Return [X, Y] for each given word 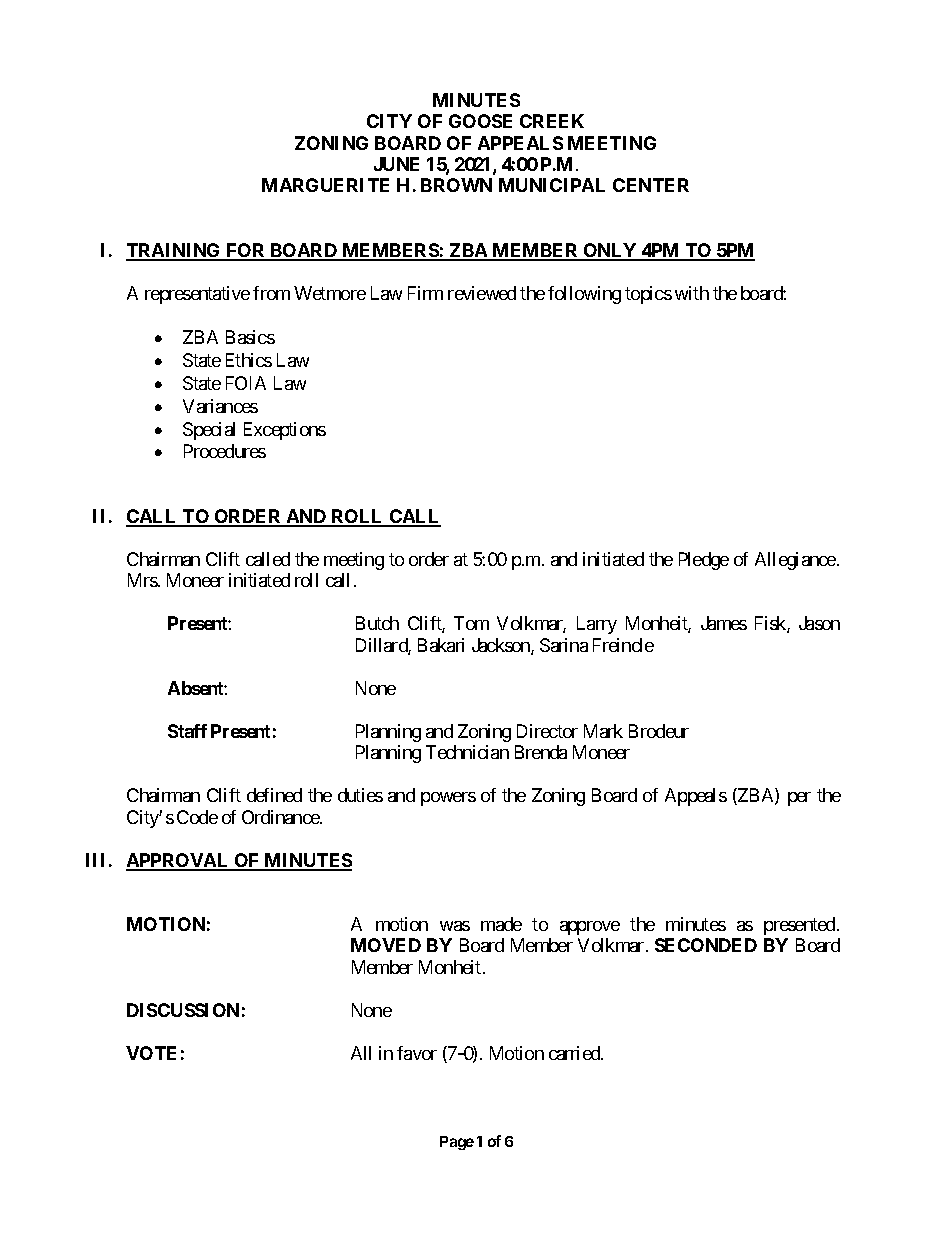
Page [457, 1143]
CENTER [651, 185]
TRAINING [174, 251]
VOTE [151, 1053]
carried [575, 1053]
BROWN [456, 185]
